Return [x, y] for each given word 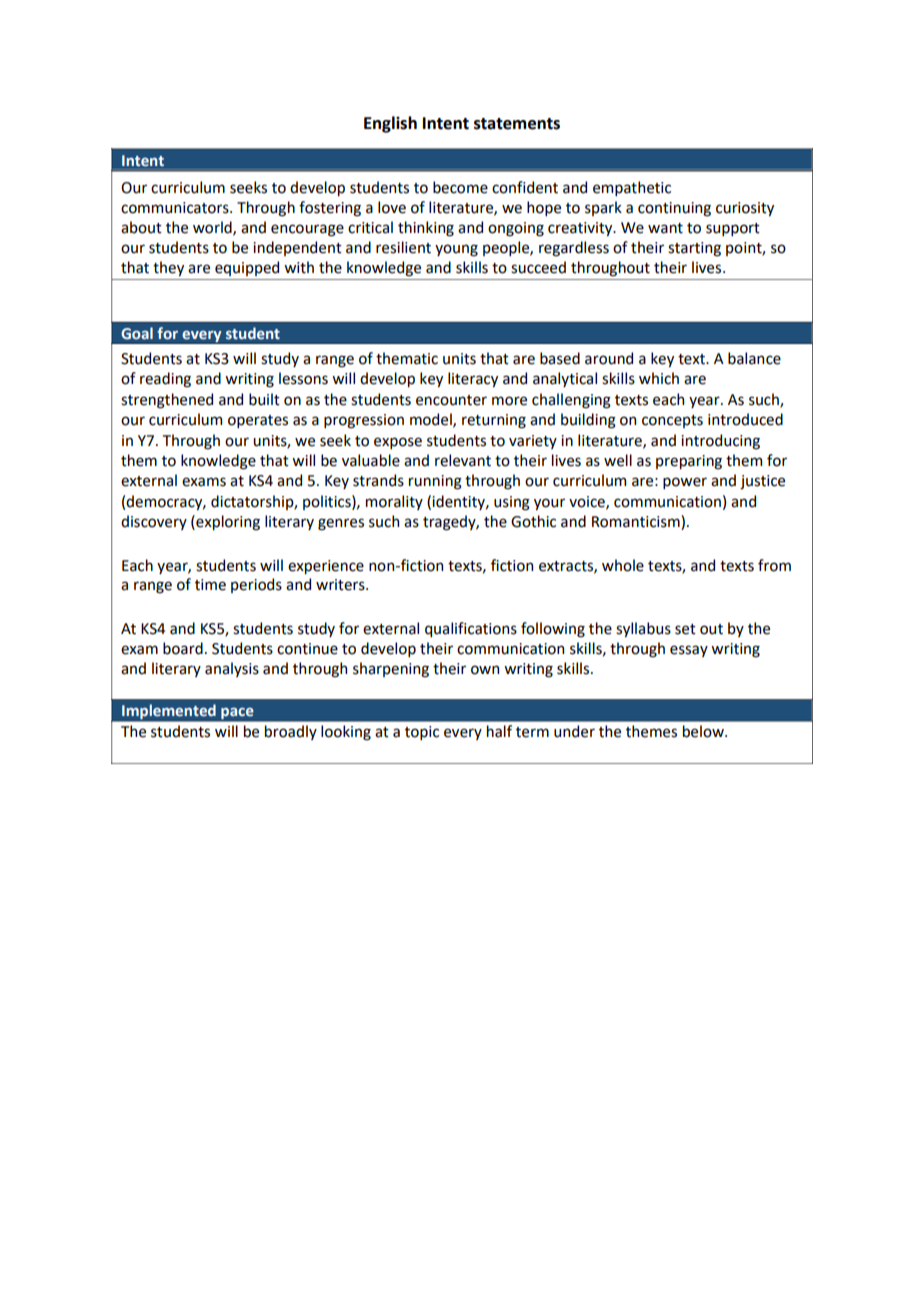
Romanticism [637, 522]
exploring [227, 523]
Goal [137, 333]
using [512, 503]
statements [517, 124]
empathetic [632, 188]
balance [754, 358]
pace [237, 714]
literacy [473, 379]
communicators [176, 208]
